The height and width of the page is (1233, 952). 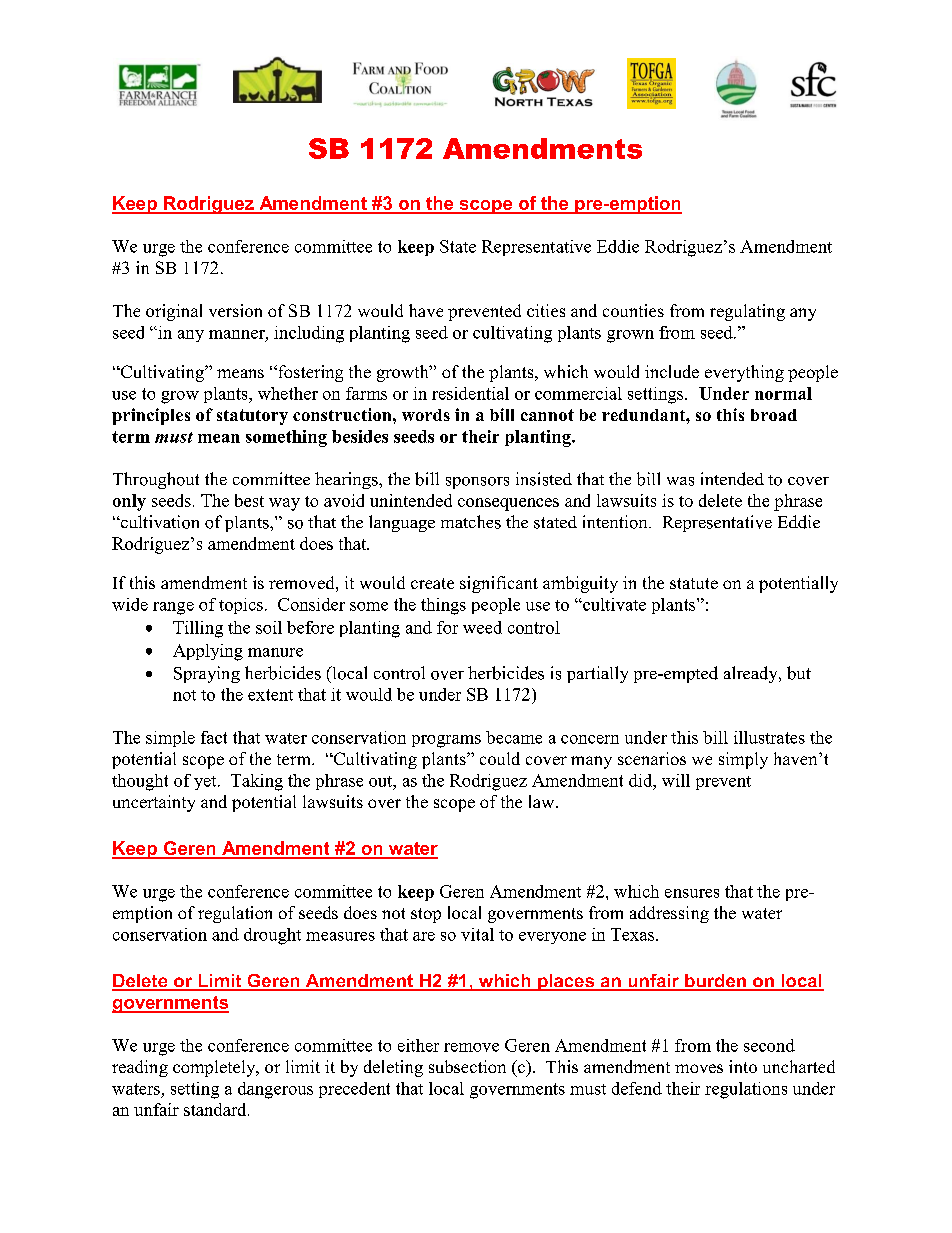 I want to click on already, so click(x=752, y=674).
